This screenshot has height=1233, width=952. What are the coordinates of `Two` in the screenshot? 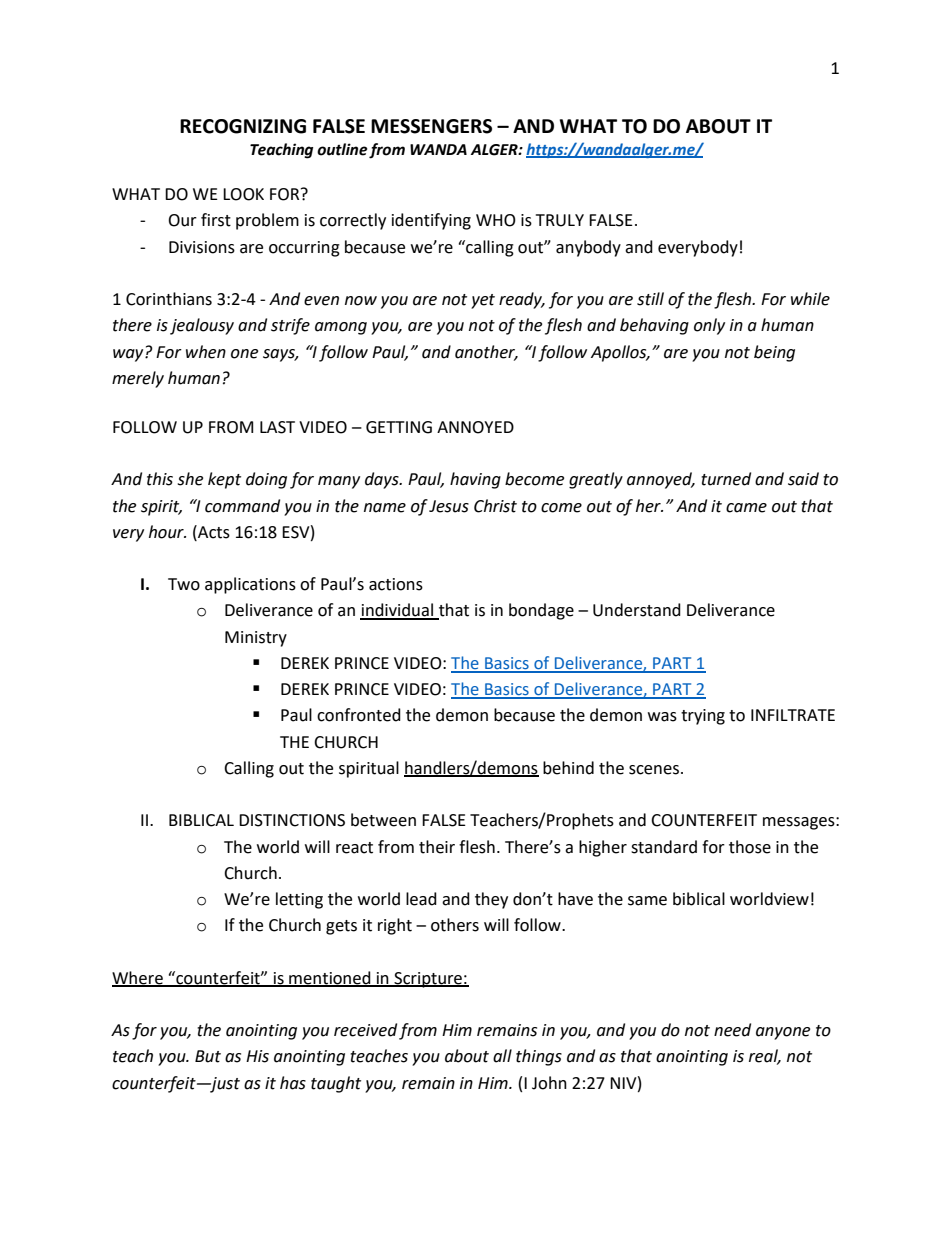 It's located at (184, 584).
